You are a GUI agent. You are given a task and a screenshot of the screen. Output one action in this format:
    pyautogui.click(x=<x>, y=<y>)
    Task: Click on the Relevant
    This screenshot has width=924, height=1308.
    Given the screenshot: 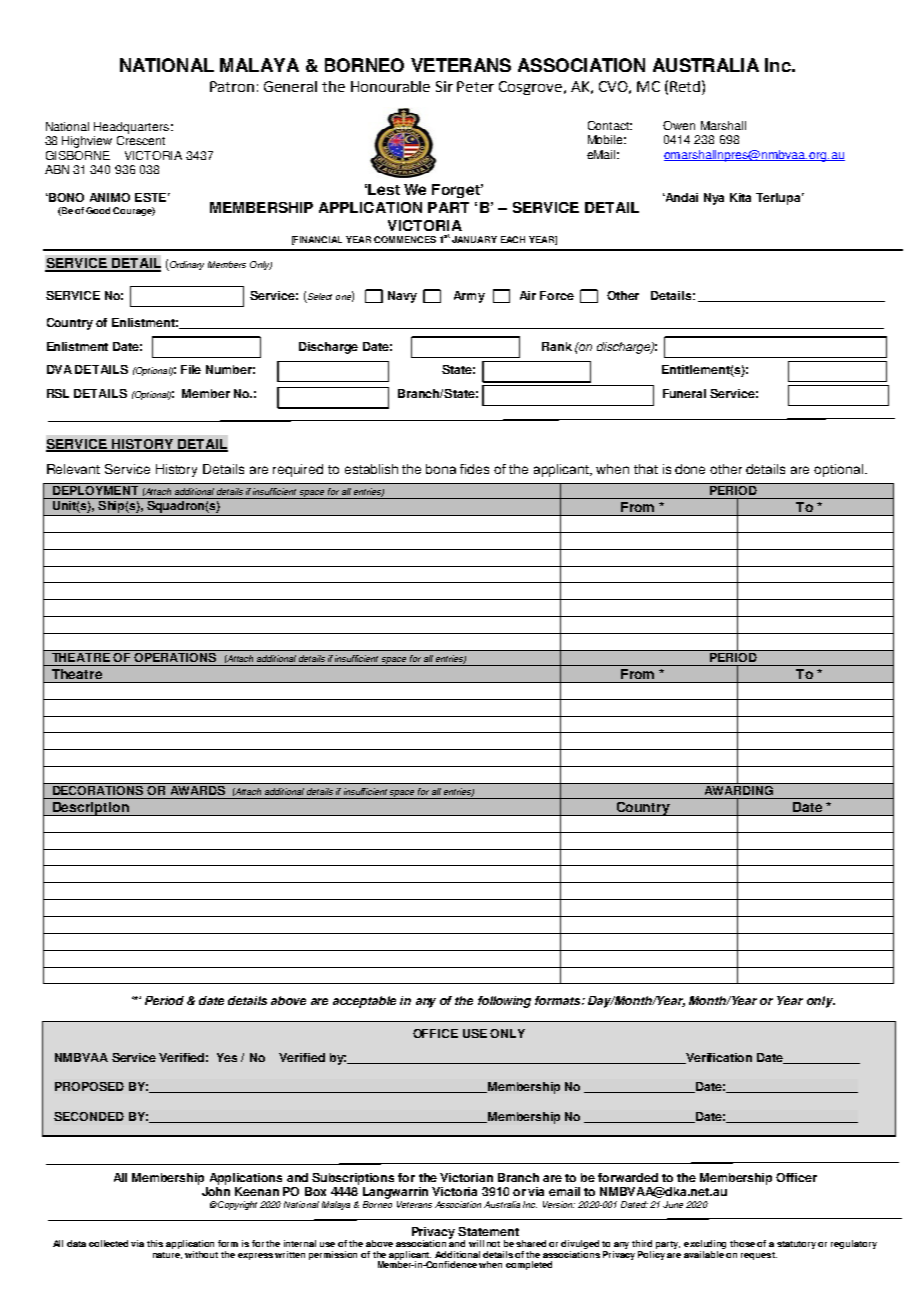 What is the action you would take?
    pyautogui.click(x=73, y=469)
